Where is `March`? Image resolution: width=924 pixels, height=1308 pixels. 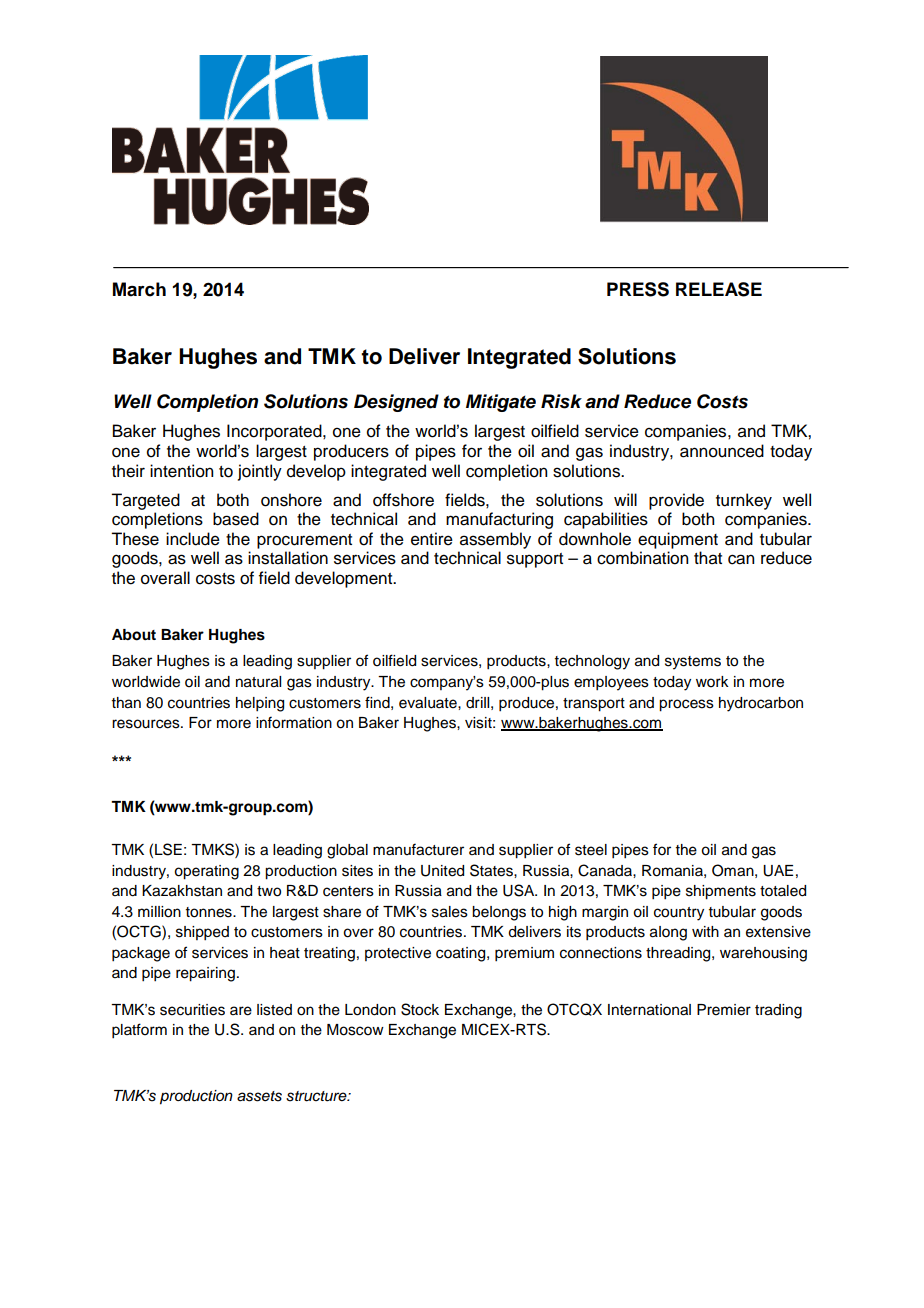
March is located at coordinates (139, 289).
